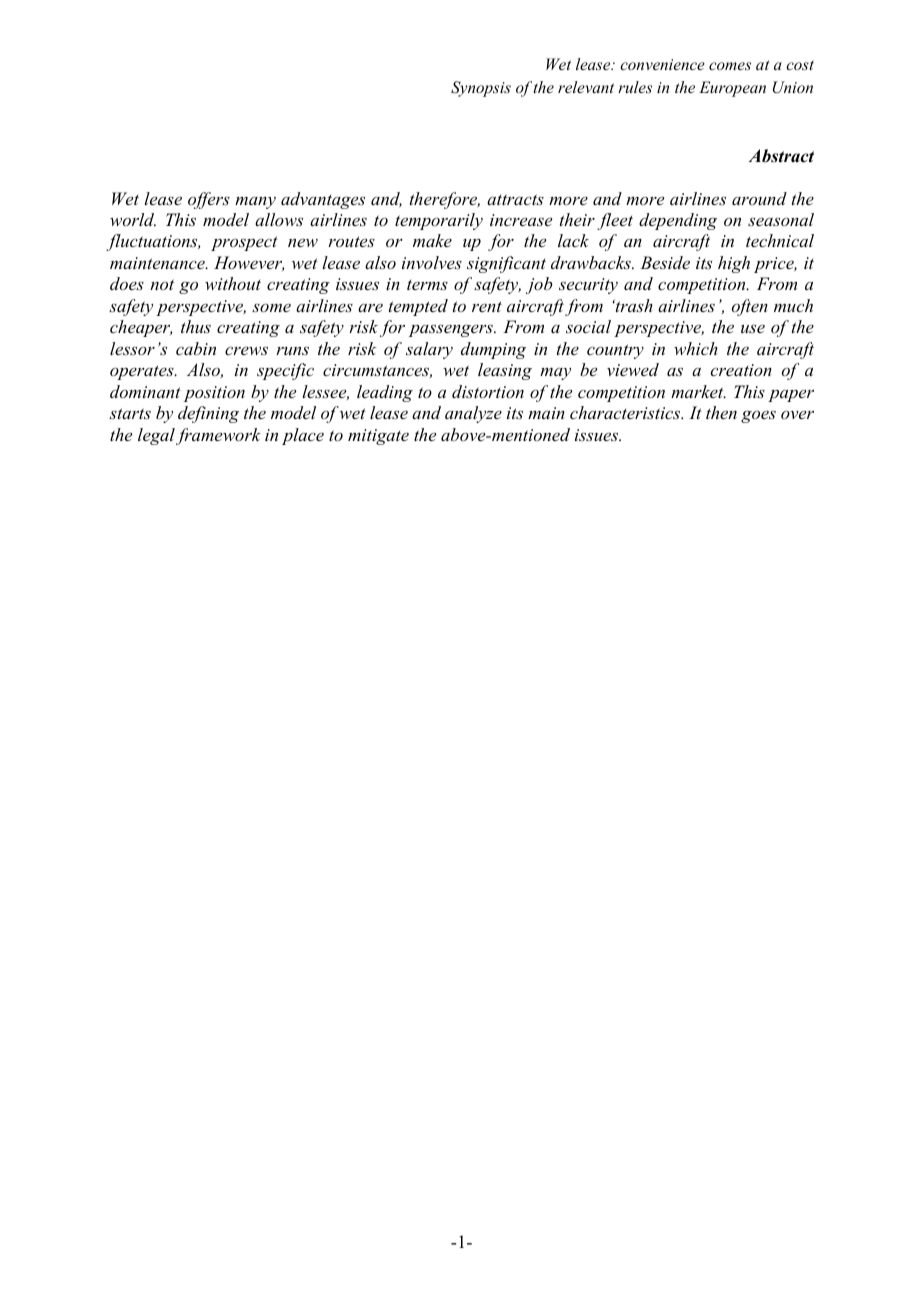 The width and height of the image is (924, 1308). What do you see at coordinates (196, 326) in the image?
I see `thus` at bounding box center [196, 326].
